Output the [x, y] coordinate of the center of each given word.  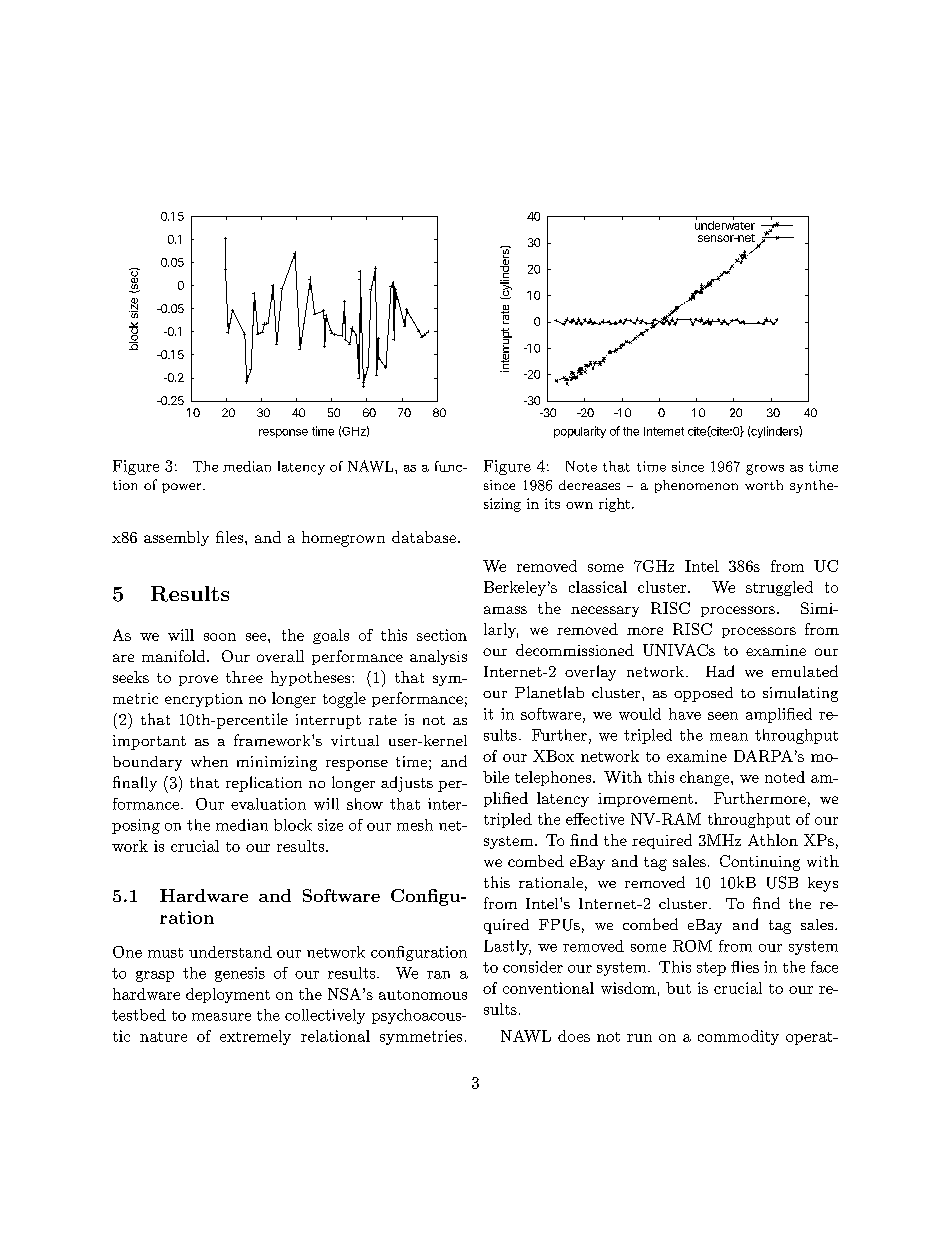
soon [220, 637]
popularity [580, 432]
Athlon [773, 840]
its [552, 503]
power [183, 488]
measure [221, 1017]
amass [505, 610]
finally [135, 784]
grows [765, 469]
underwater [725, 224]
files [231, 537]
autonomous [423, 995]
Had [720, 671]
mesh [415, 825]
